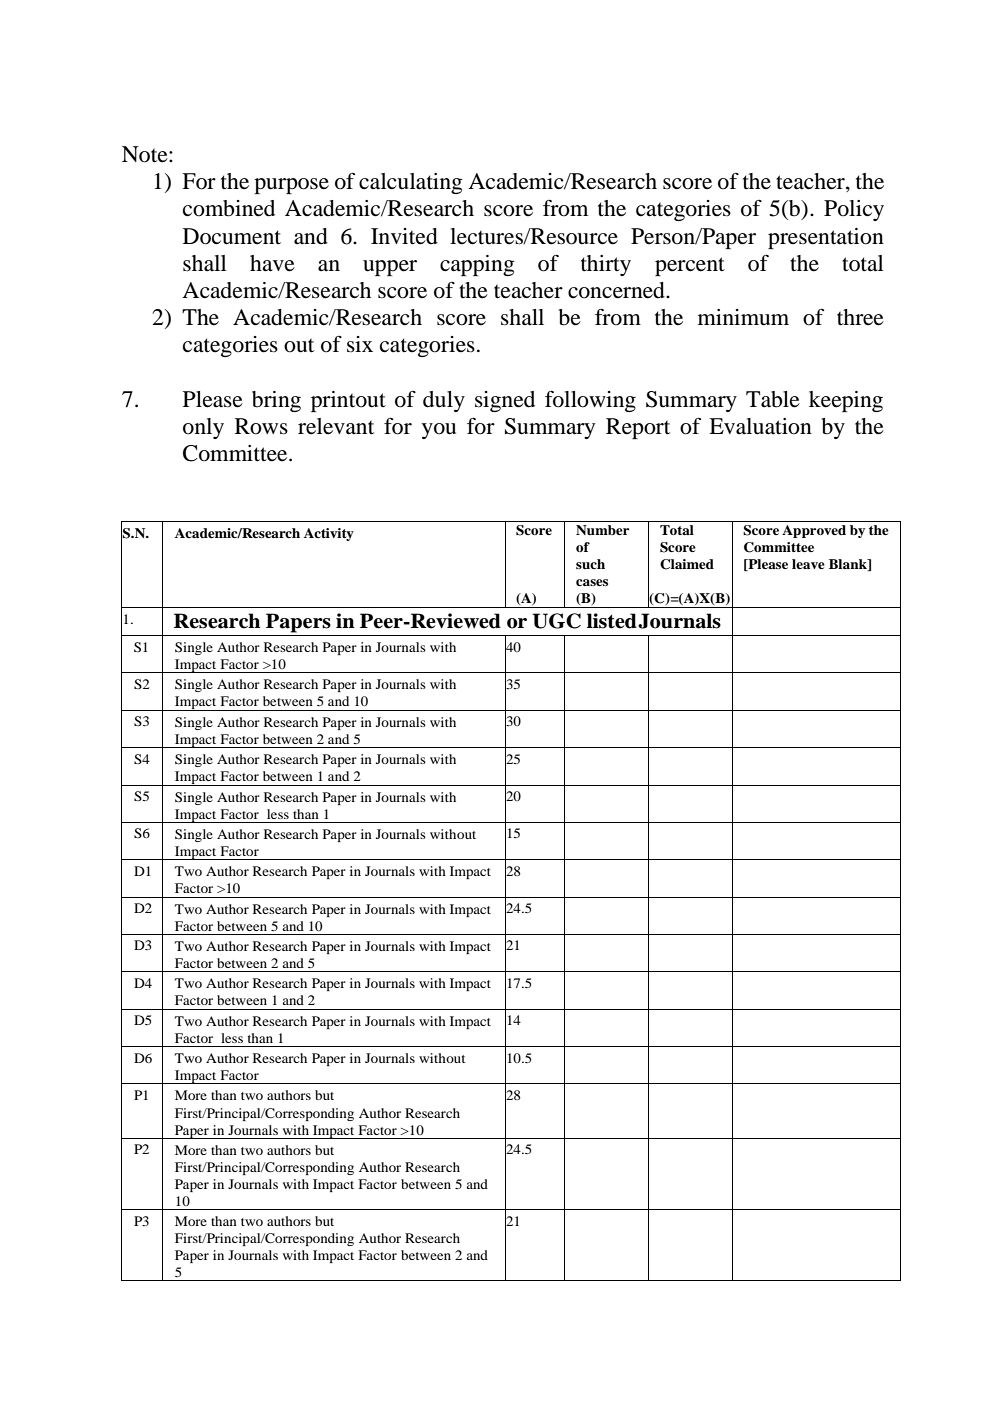  Describe the element at coordinates (477, 265) in the image. I see `capping` at that location.
